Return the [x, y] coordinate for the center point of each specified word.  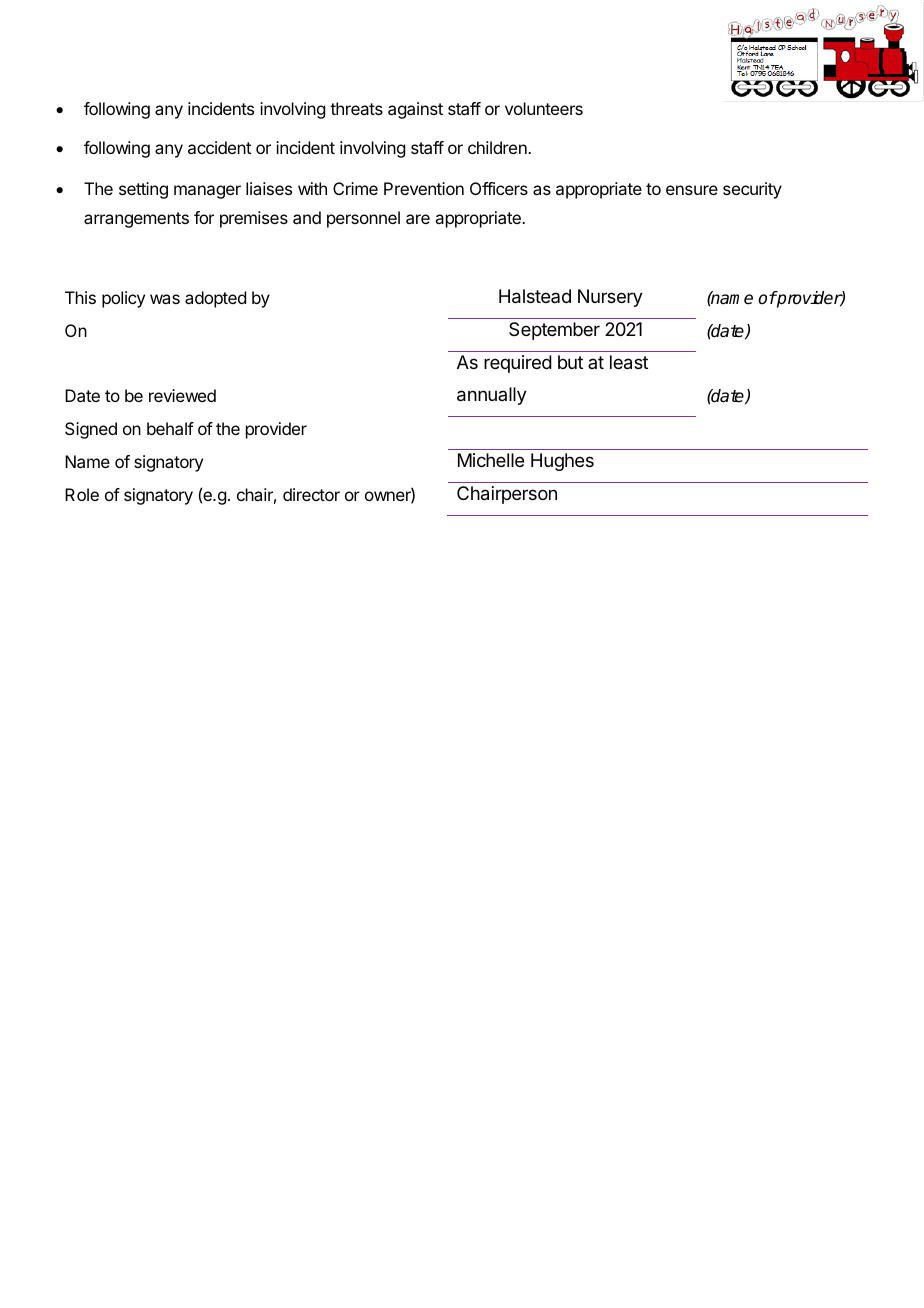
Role [82, 494]
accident [219, 147]
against [415, 110]
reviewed [182, 395]
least [629, 362]
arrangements [136, 220]
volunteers [544, 108]
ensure [692, 190]
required [518, 364]
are [418, 219]
